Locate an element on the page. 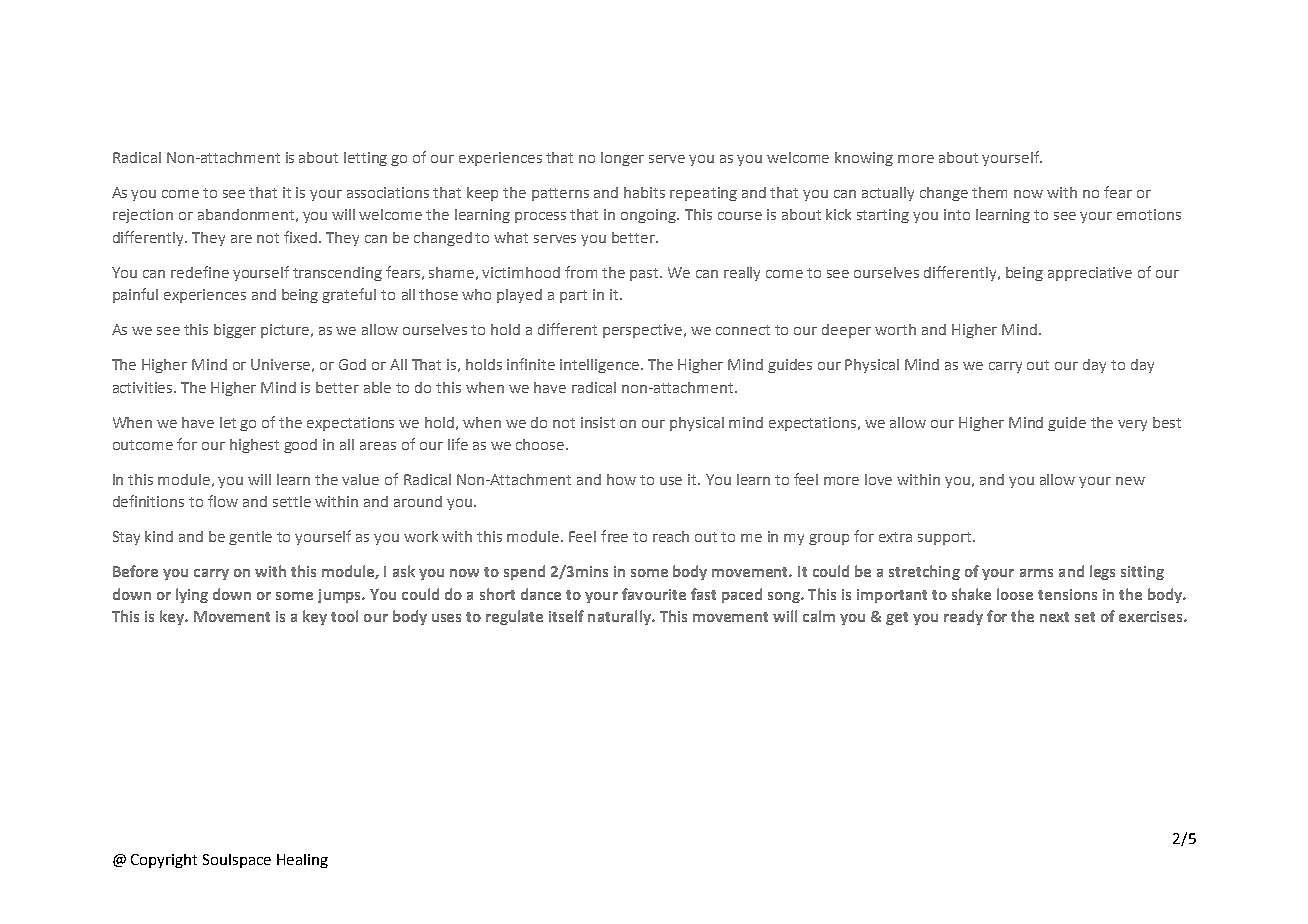 Image resolution: width=1308 pixels, height=924 pixels. Healing is located at coordinates (302, 861).
